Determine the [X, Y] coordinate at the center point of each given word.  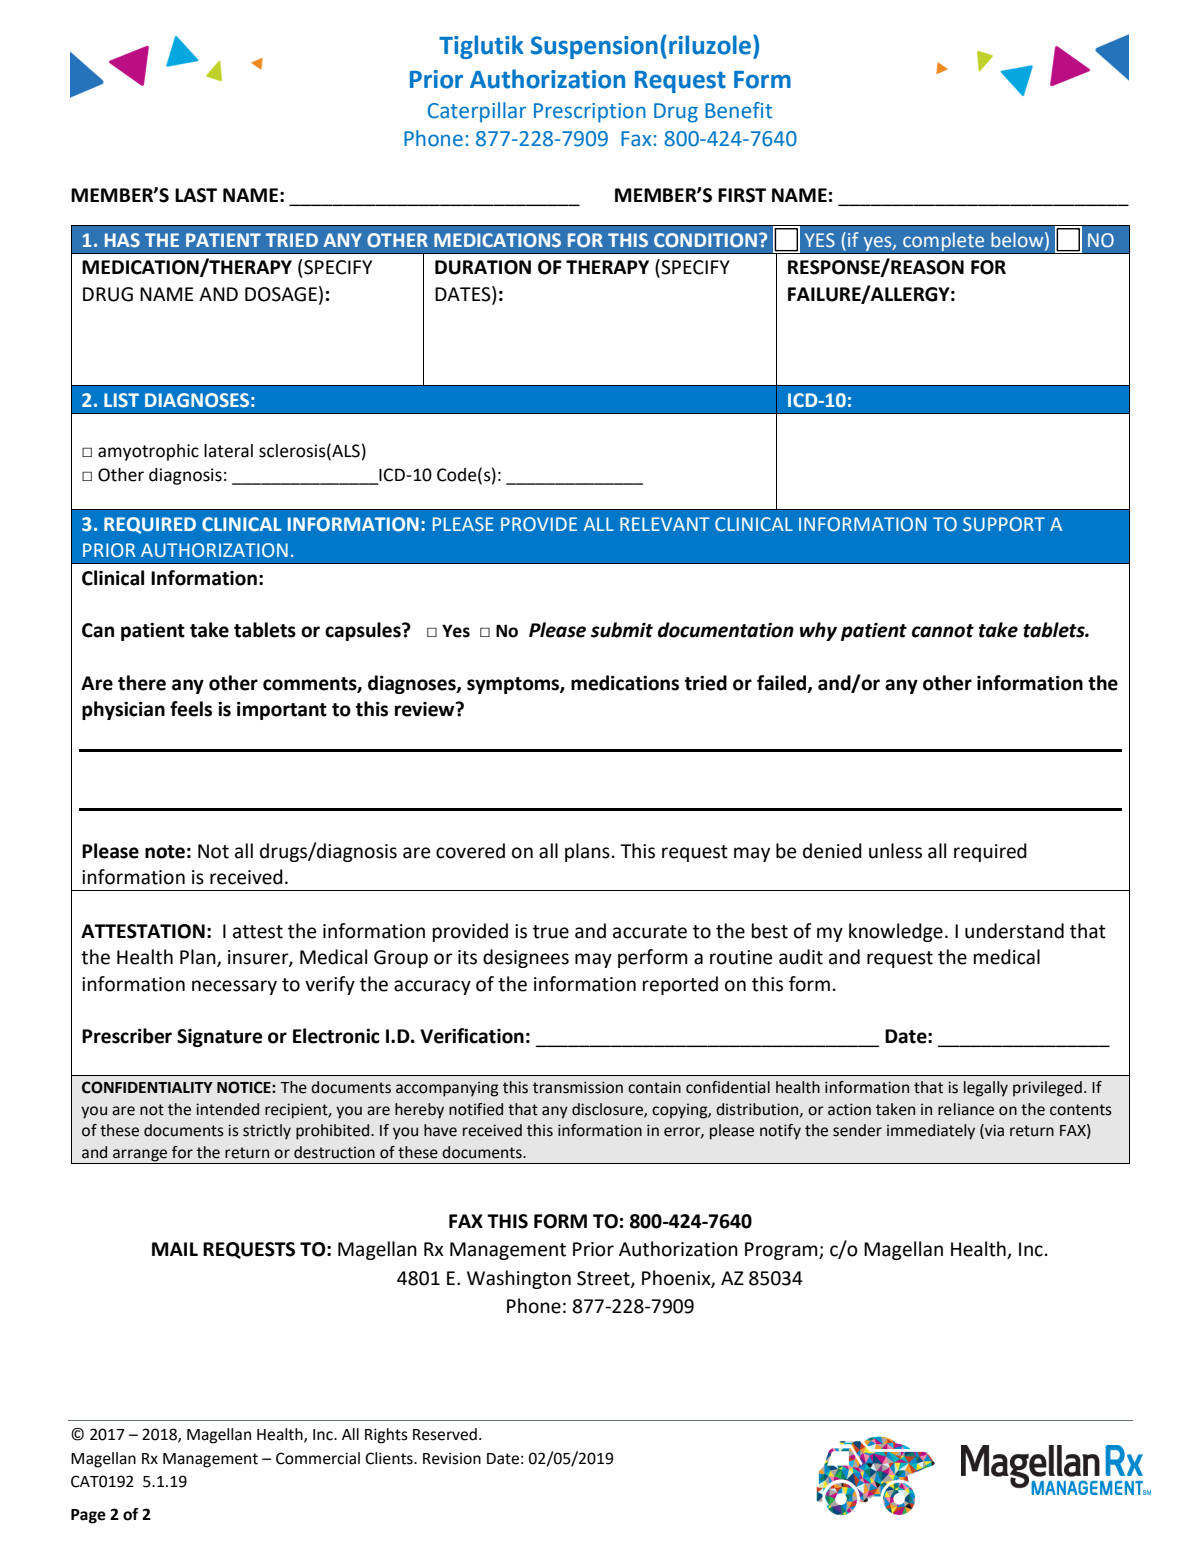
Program [782, 1251]
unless [895, 851]
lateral [228, 451]
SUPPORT [1004, 524]
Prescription [590, 113]
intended [227, 1109]
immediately [931, 1132]
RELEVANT [665, 524]
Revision [452, 1458]
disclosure [608, 1110]
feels [191, 709]
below [1018, 241]
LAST [196, 195]
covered [470, 851]
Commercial [318, 1458]
